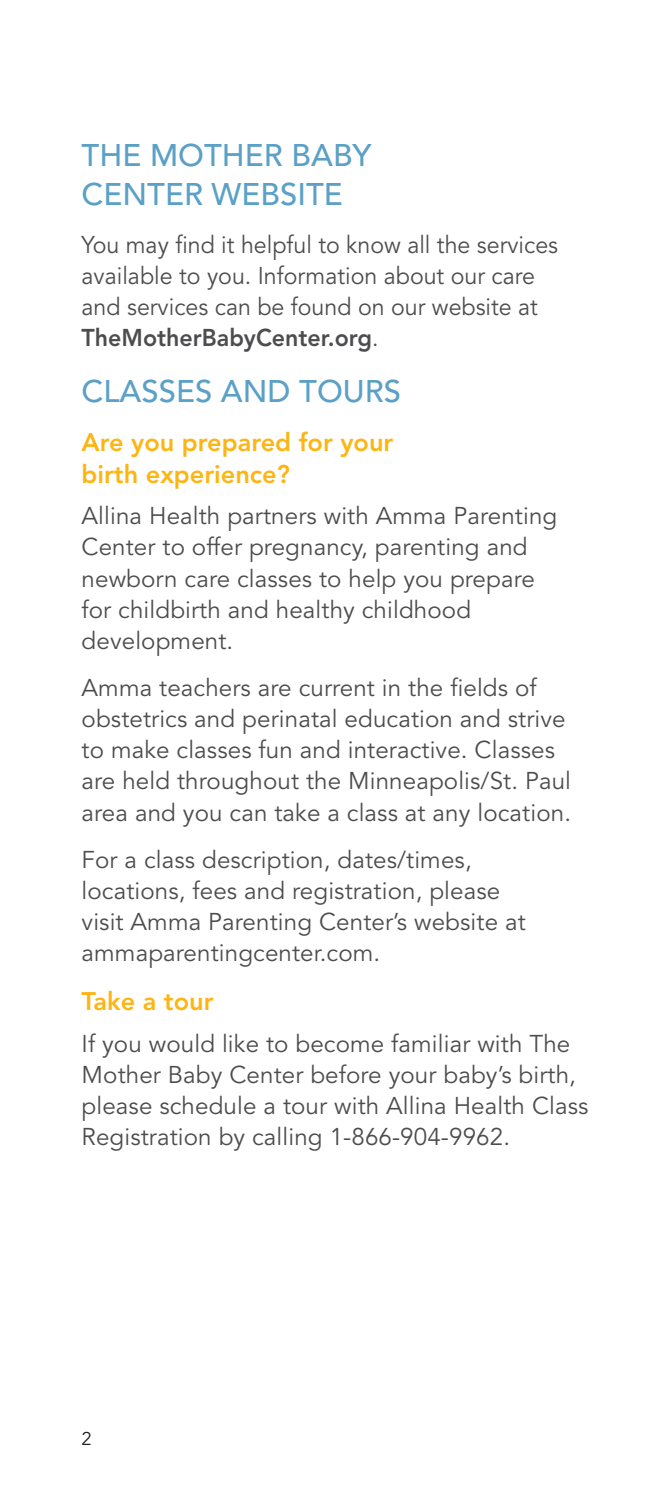  Describe the element at coordinates (134, 718) in the screenshot. I see `obstetrics` at that location.
